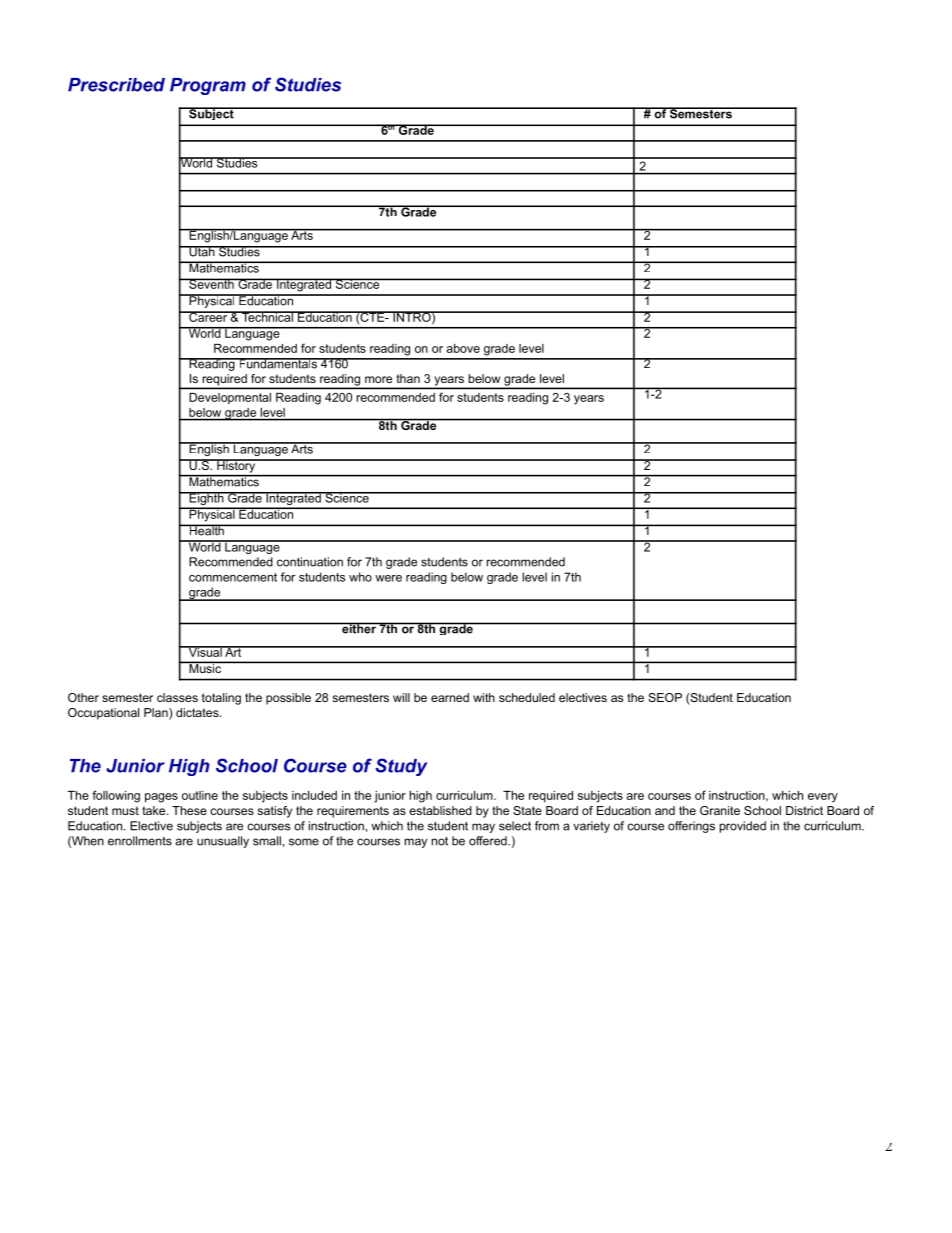 The height and width of the screenshot is (1233, 952). What do you see at coordinates (208, 316) in the screenshot?
I see `Career` at bounding box center [208, 316].
